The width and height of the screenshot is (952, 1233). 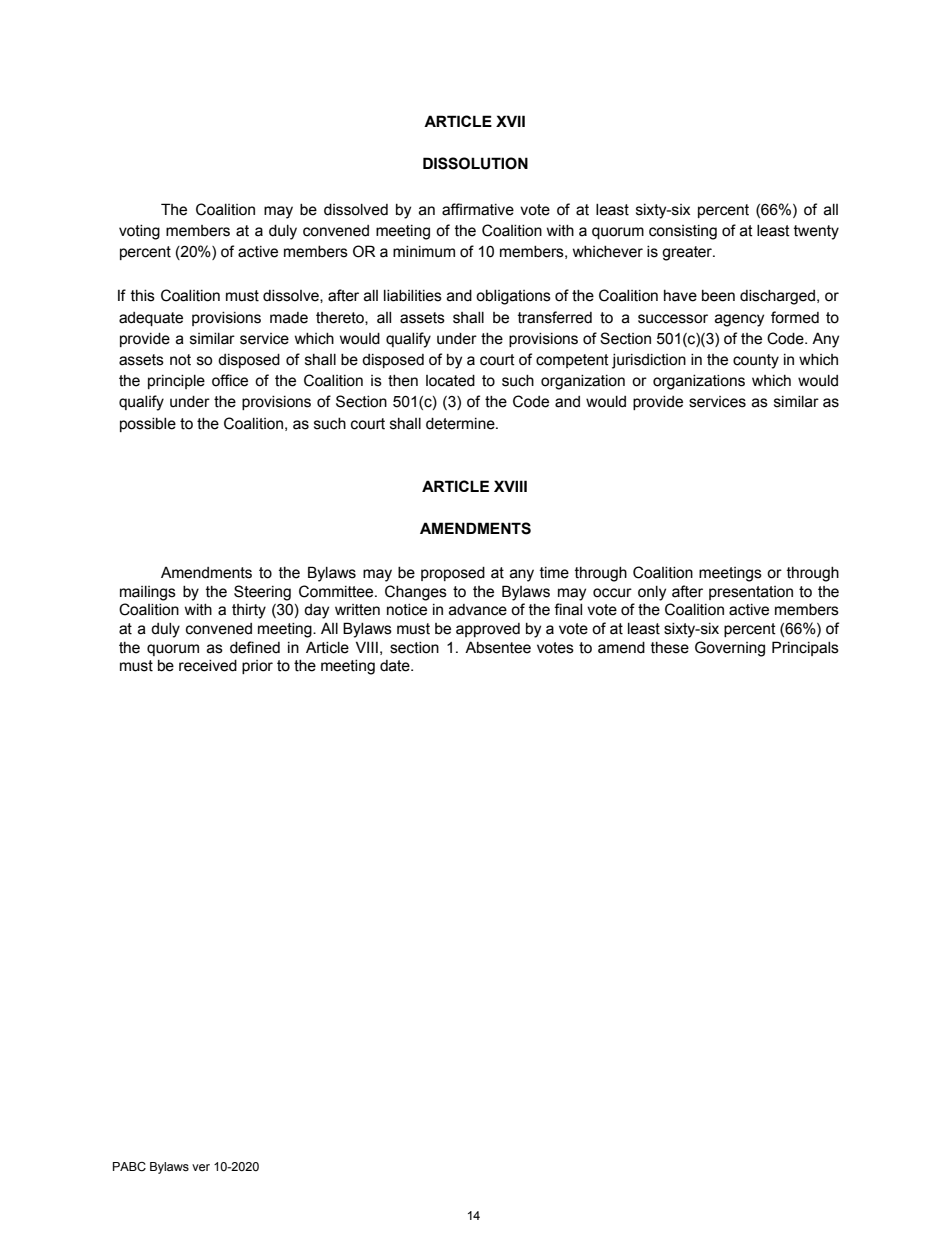 What do you see at coordinates (255, 647) in the screenshot?
I see `defined` at bounding box center [255, 647].
